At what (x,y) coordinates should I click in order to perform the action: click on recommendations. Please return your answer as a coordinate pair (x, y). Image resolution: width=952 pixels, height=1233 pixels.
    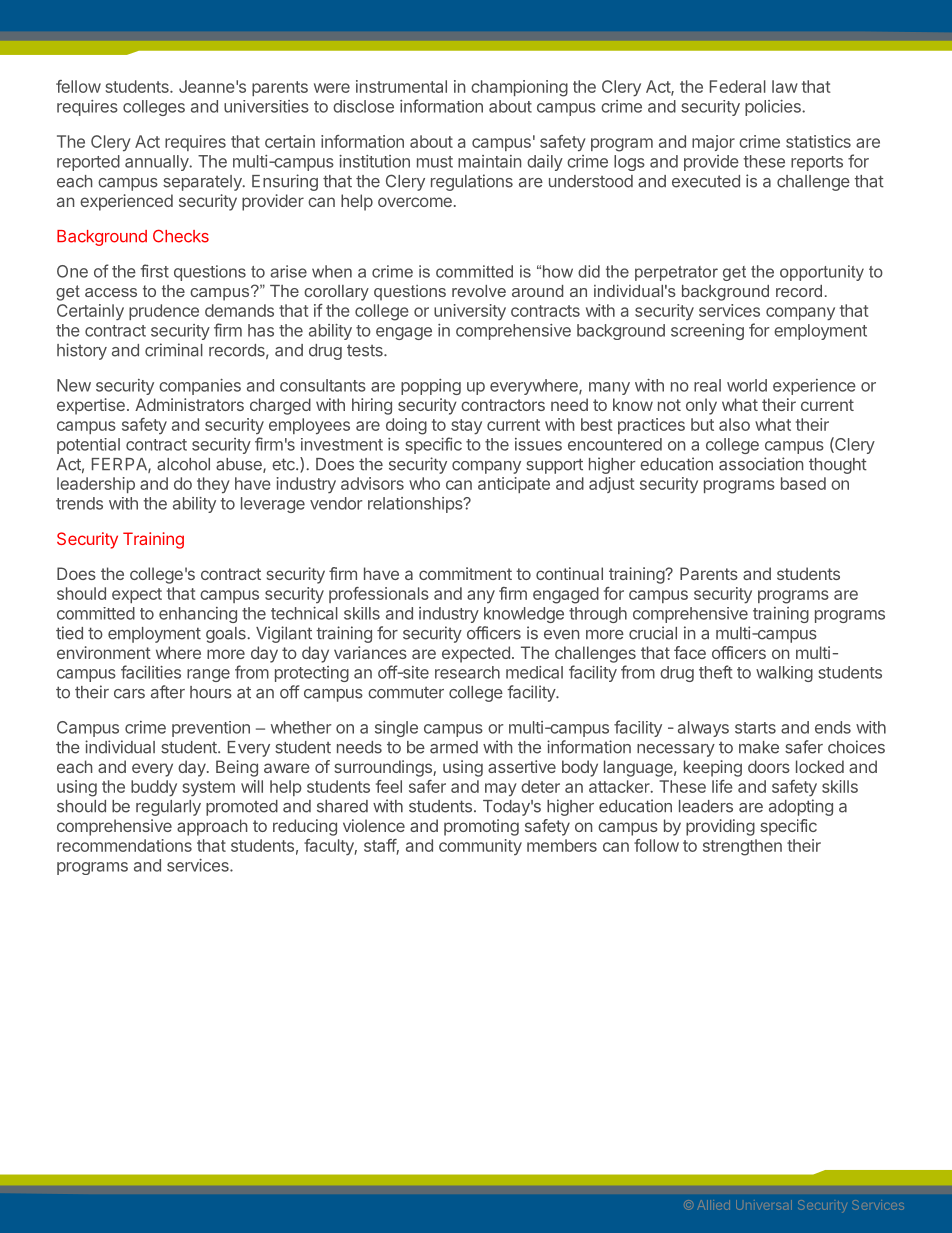
    Looking at the image, I should click on (124, 845).
